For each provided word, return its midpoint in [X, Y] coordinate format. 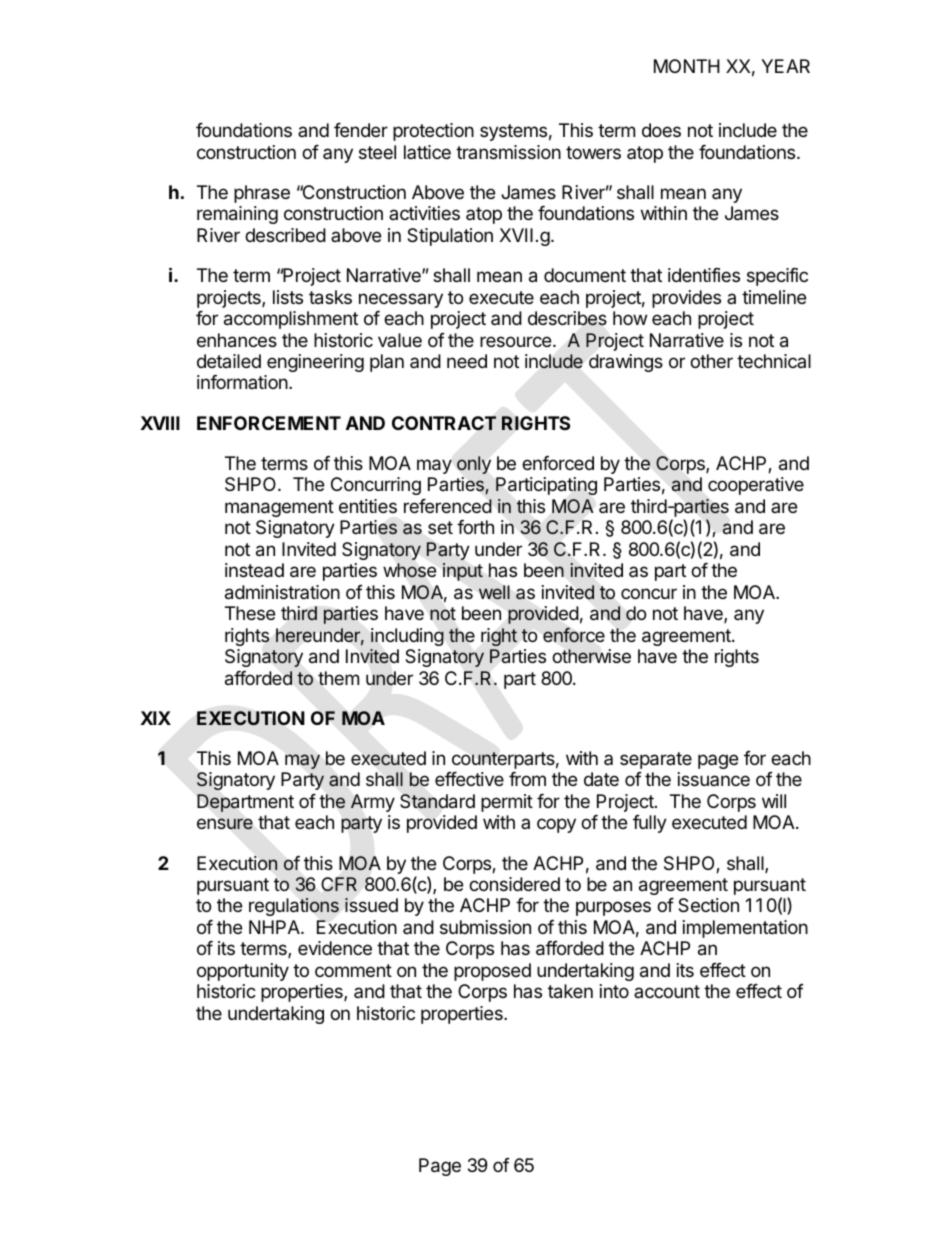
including [407, 637]
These [250, 613]
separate [656, 760]
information [243, 382]
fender [361, 130]
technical [774, 361]
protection [433, 132]
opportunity [243, 972]
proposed [492, 972]
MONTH [687, 66]
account [667, 991]
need [467, 361]
